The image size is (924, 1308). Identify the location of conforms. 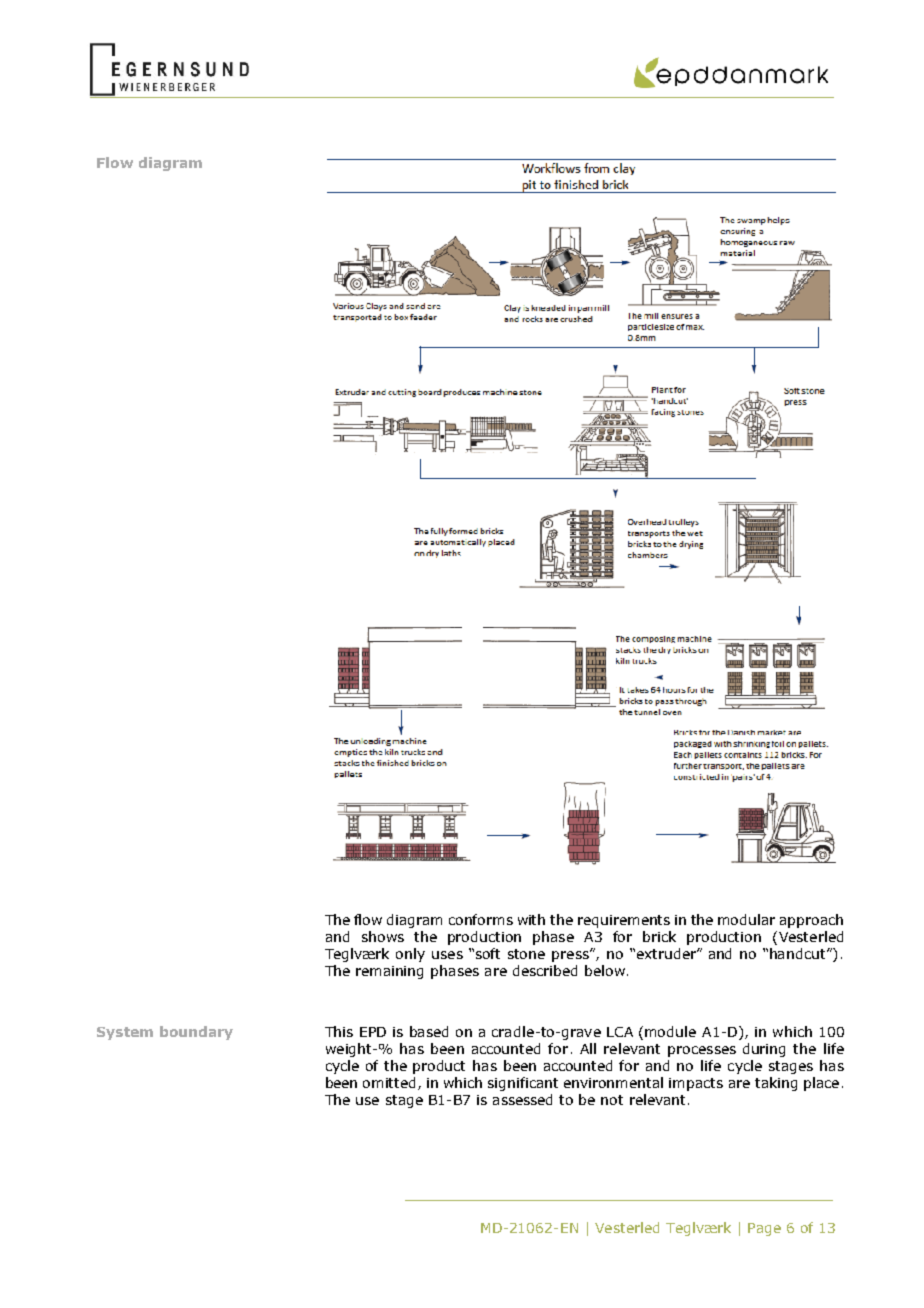
(481, 919).
